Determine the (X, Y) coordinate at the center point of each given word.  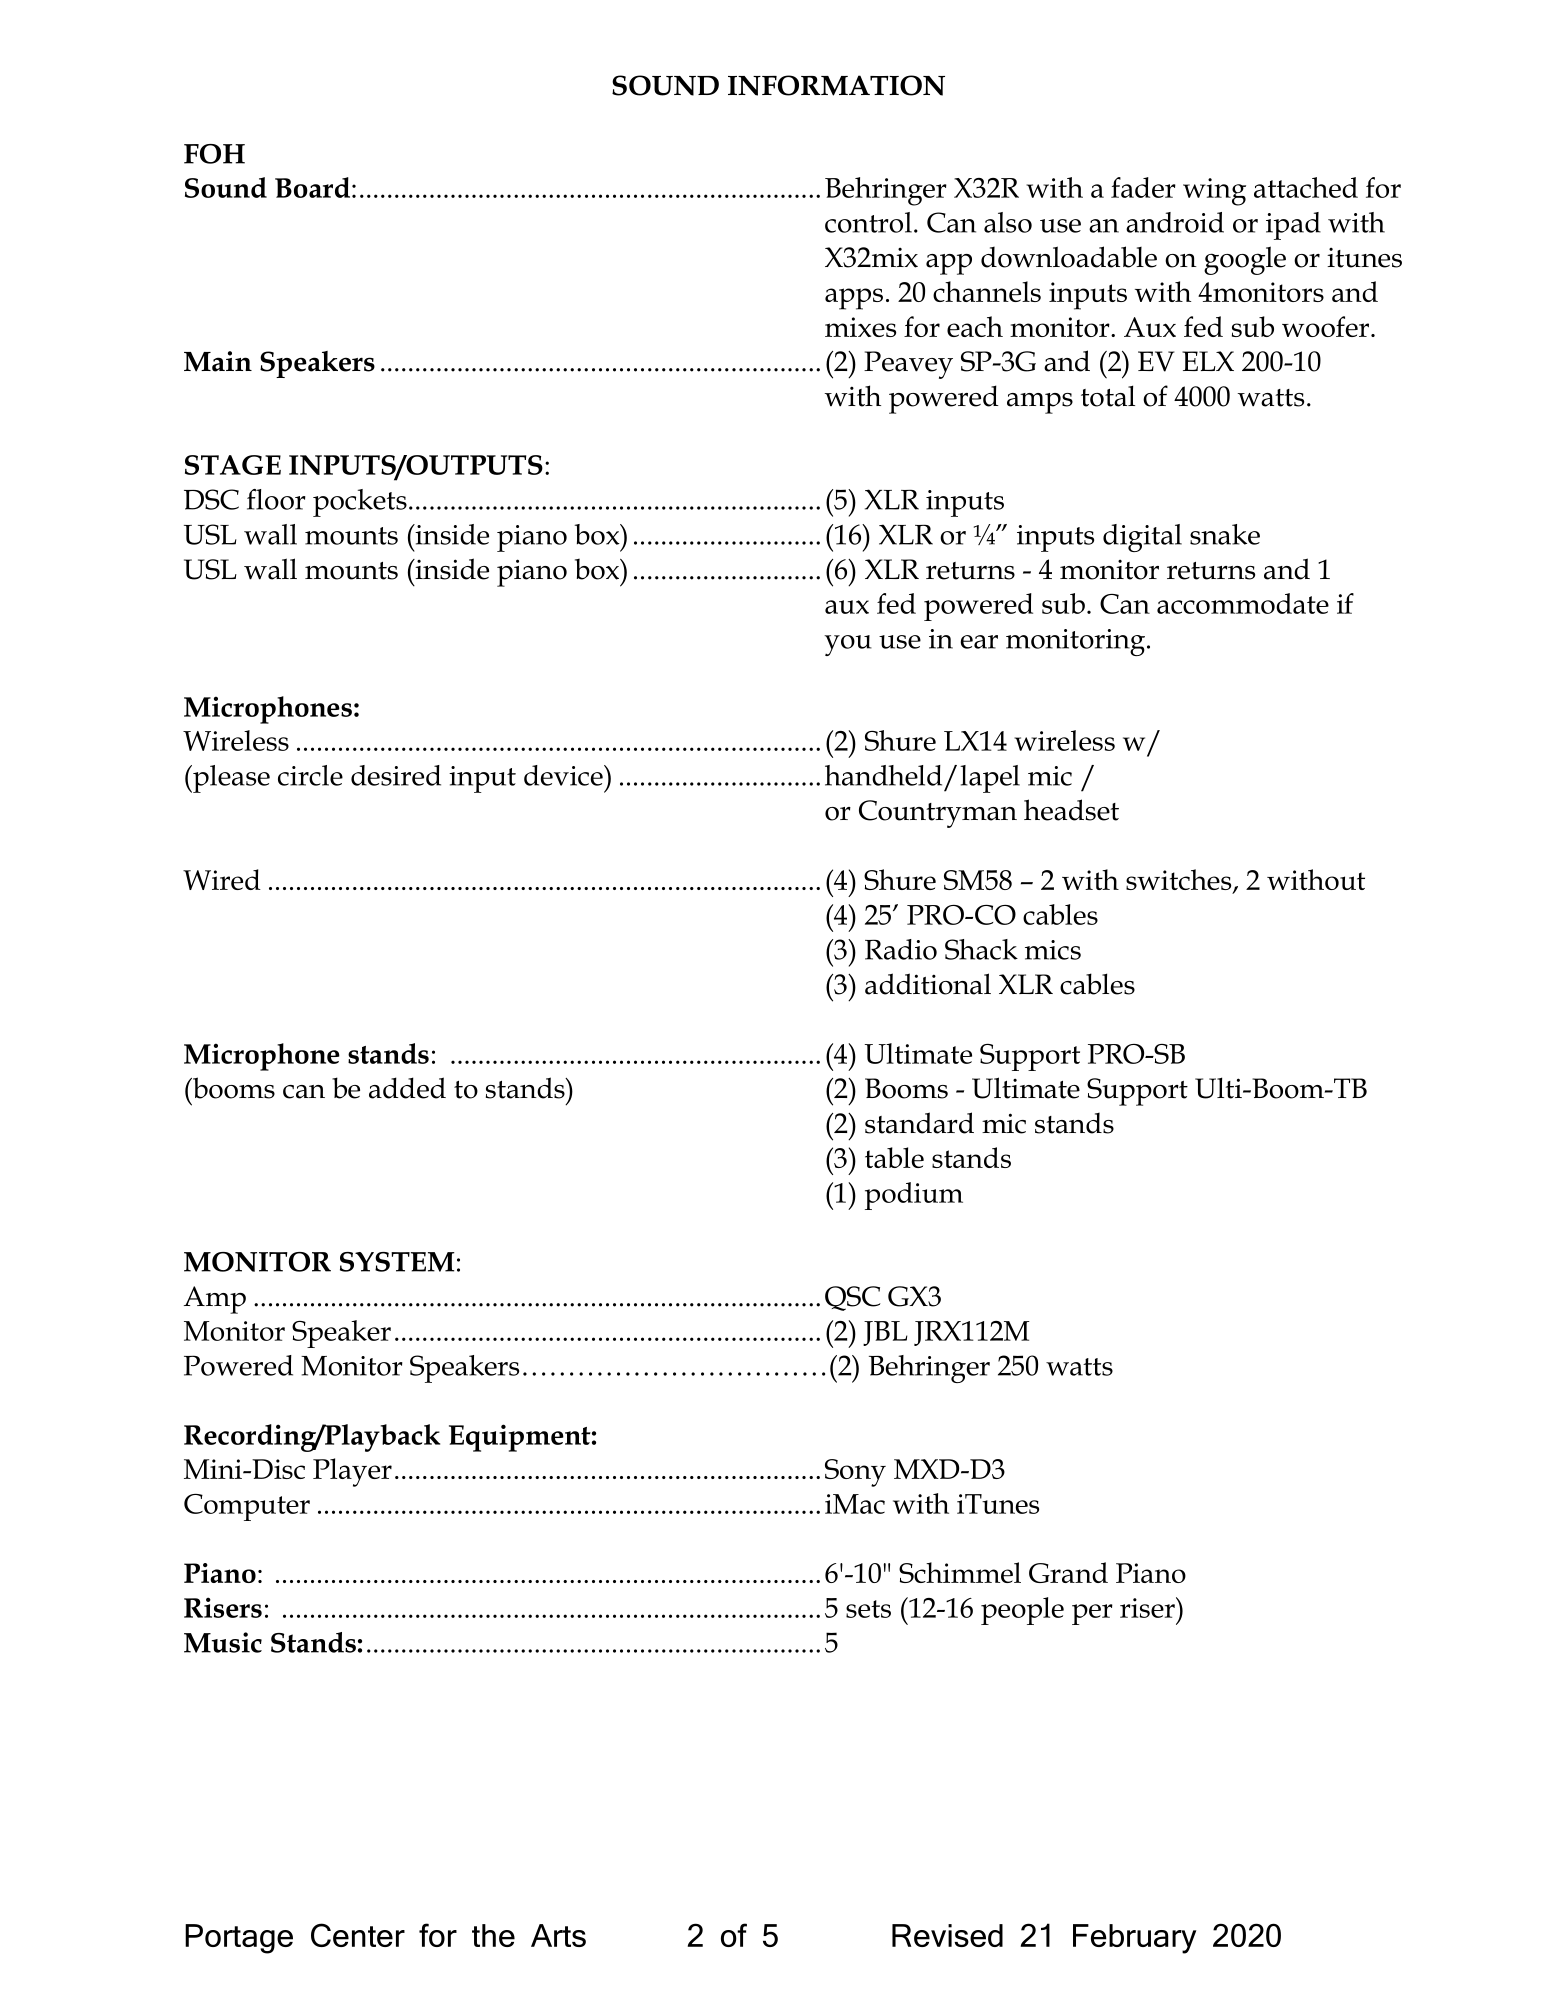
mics (1053, 950)
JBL (885, 1333)
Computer (247, 1507)
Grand (1068, 1572)
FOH (214, 154)
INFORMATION (836, 85)
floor (276, 499)
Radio (901, 949)
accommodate (1243, 603)
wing (1214, 192)
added (407, 1088)
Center (358, 1935)
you (848, 645)
